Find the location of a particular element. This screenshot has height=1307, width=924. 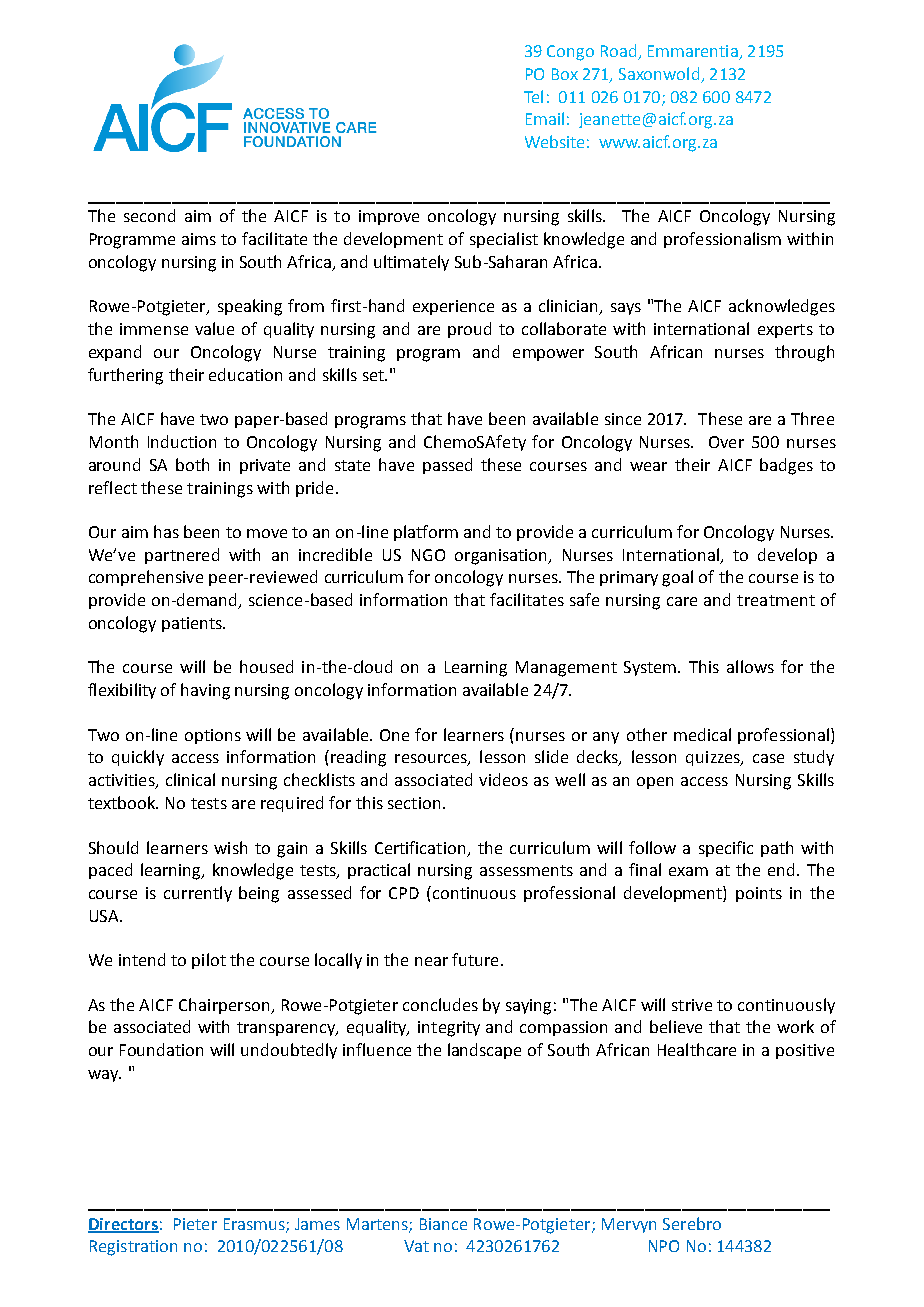

Certification is located at coordinates (420, 847).
